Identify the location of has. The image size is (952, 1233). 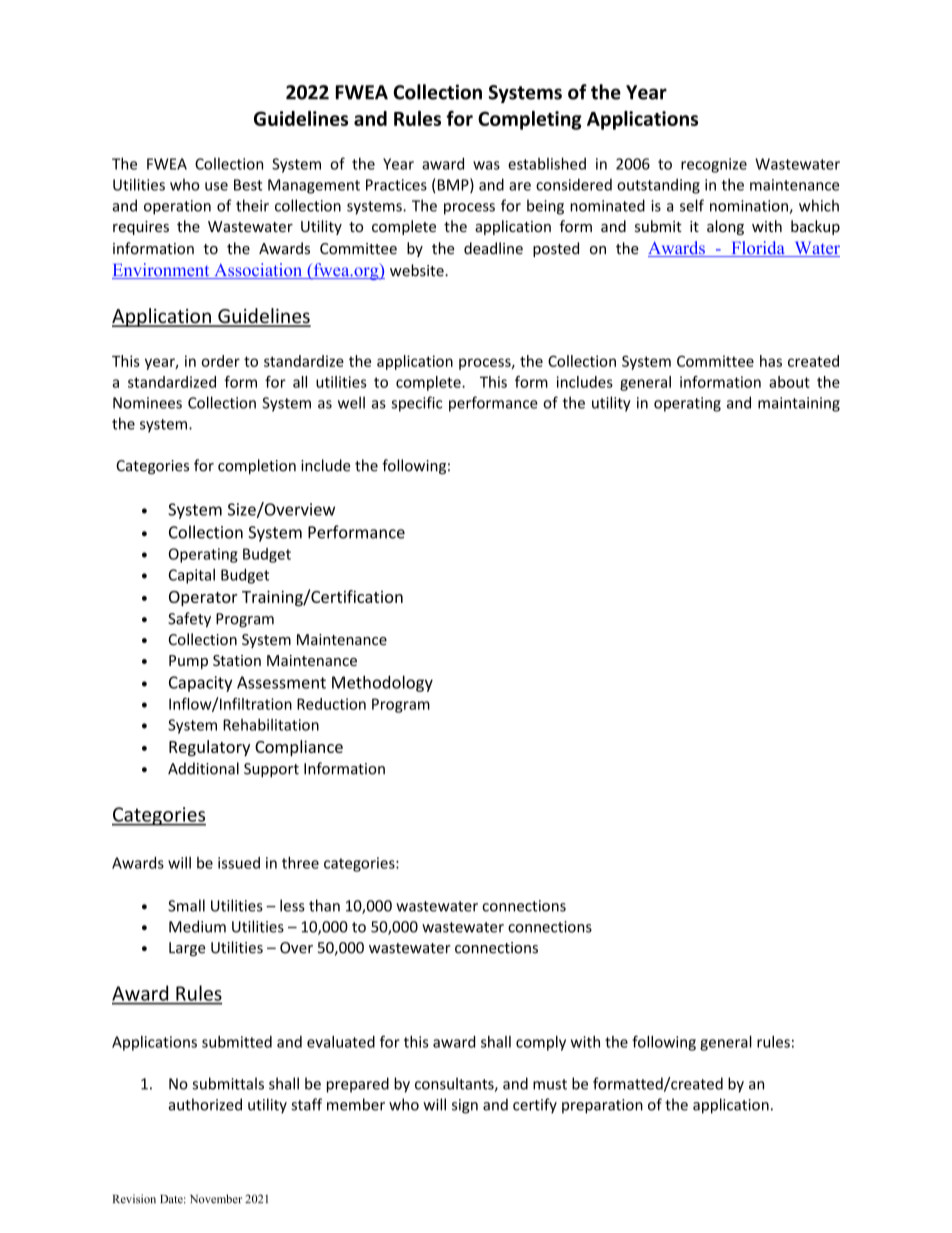
(771, 361).
